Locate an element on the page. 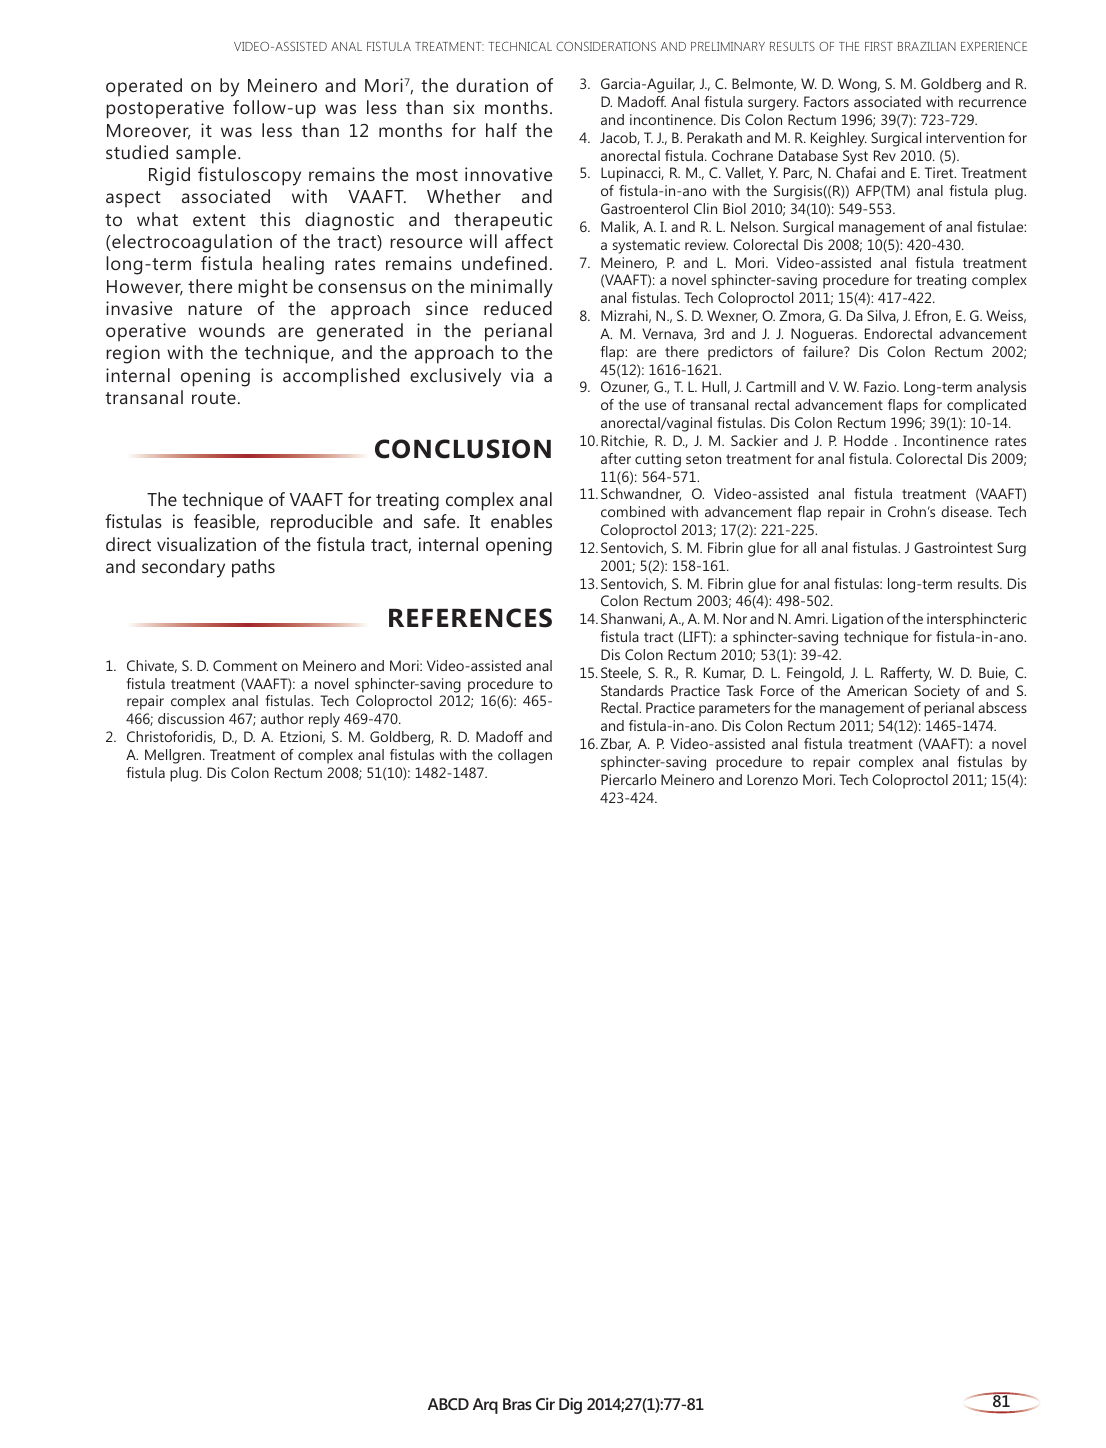 The width and height of the page is (1106, 1448). CONSIDERATIONS is located at coordinates (606, 46).
